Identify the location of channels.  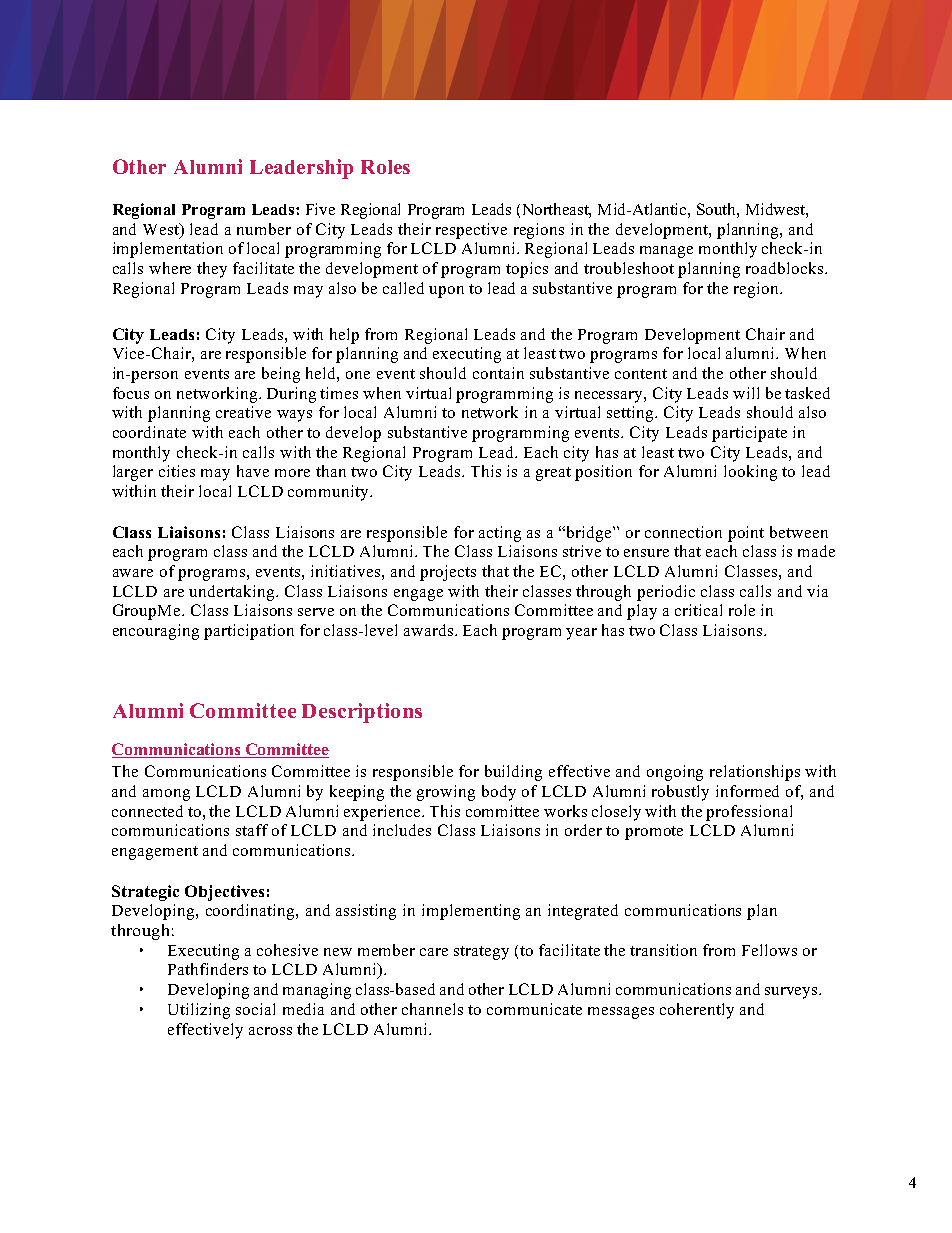
(432, 1009).
